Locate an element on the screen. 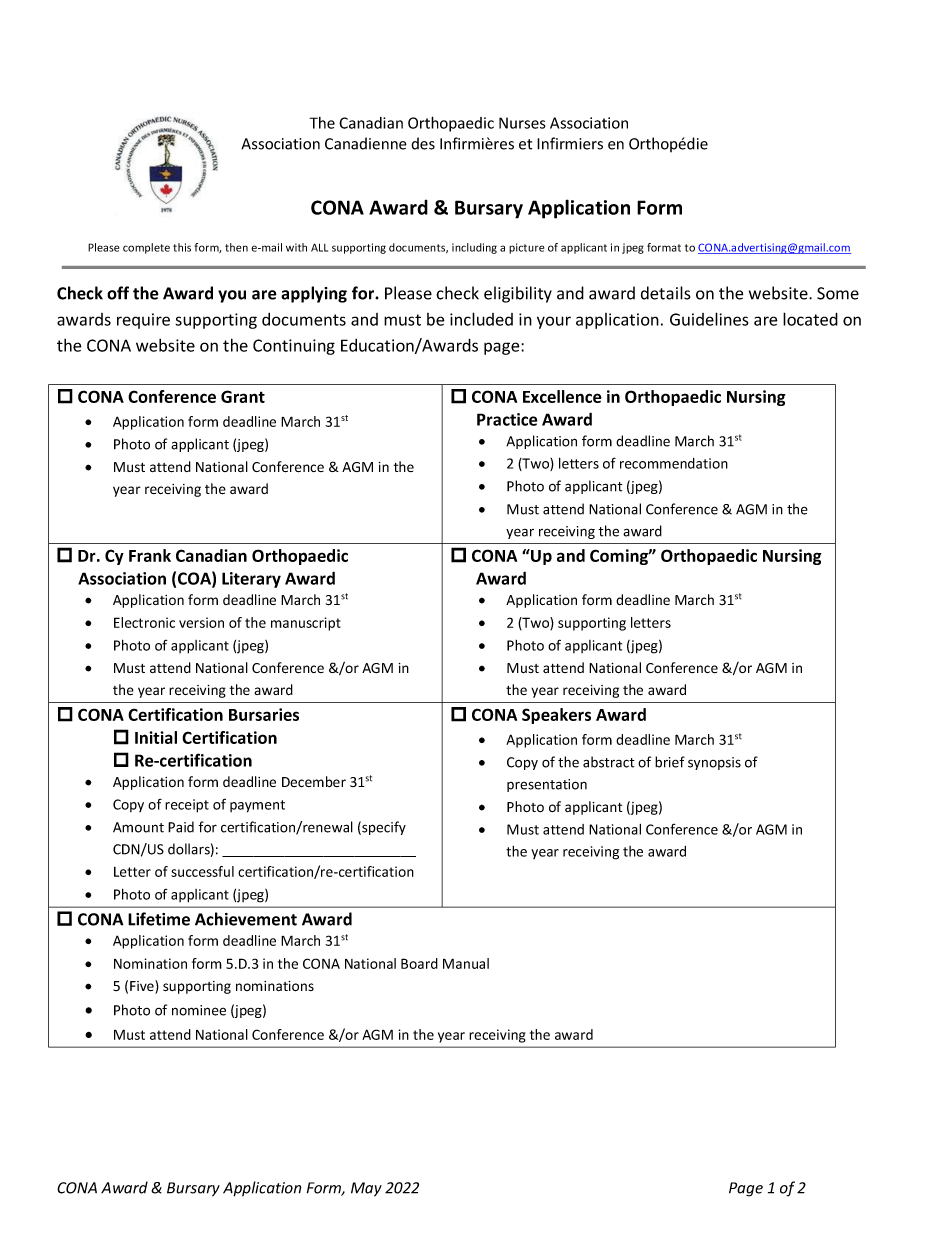 The width and height of the screenshot is (952, 1233). this is located at coordinates (182, 247).
